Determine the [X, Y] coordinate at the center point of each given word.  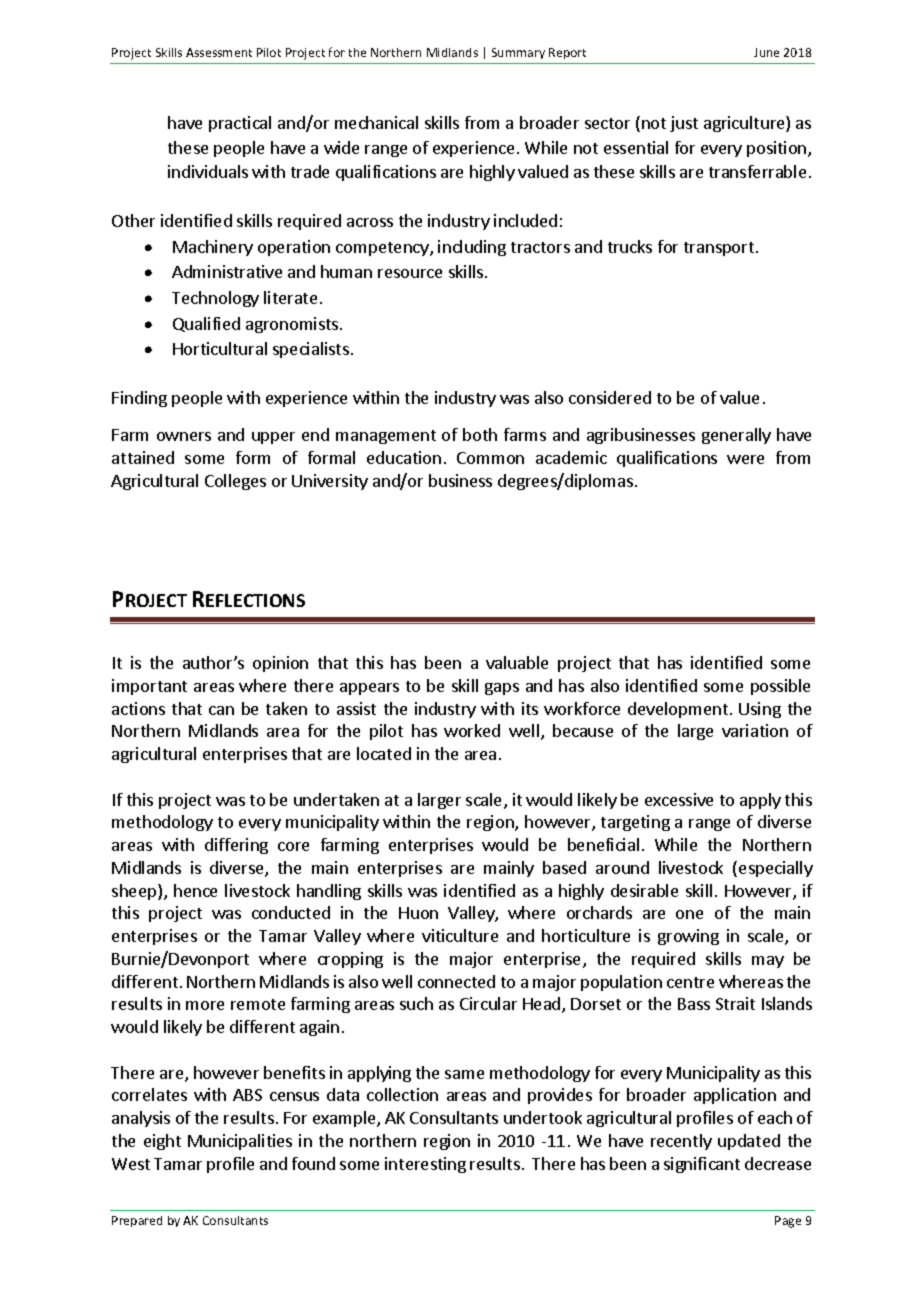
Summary [518, 53]
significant [702, 1165]
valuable [517, 662]
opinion [280, 664]
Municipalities [240, 1142]
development [678, 710]
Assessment [219, 52]
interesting [425, 1165]
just [684, 124]
